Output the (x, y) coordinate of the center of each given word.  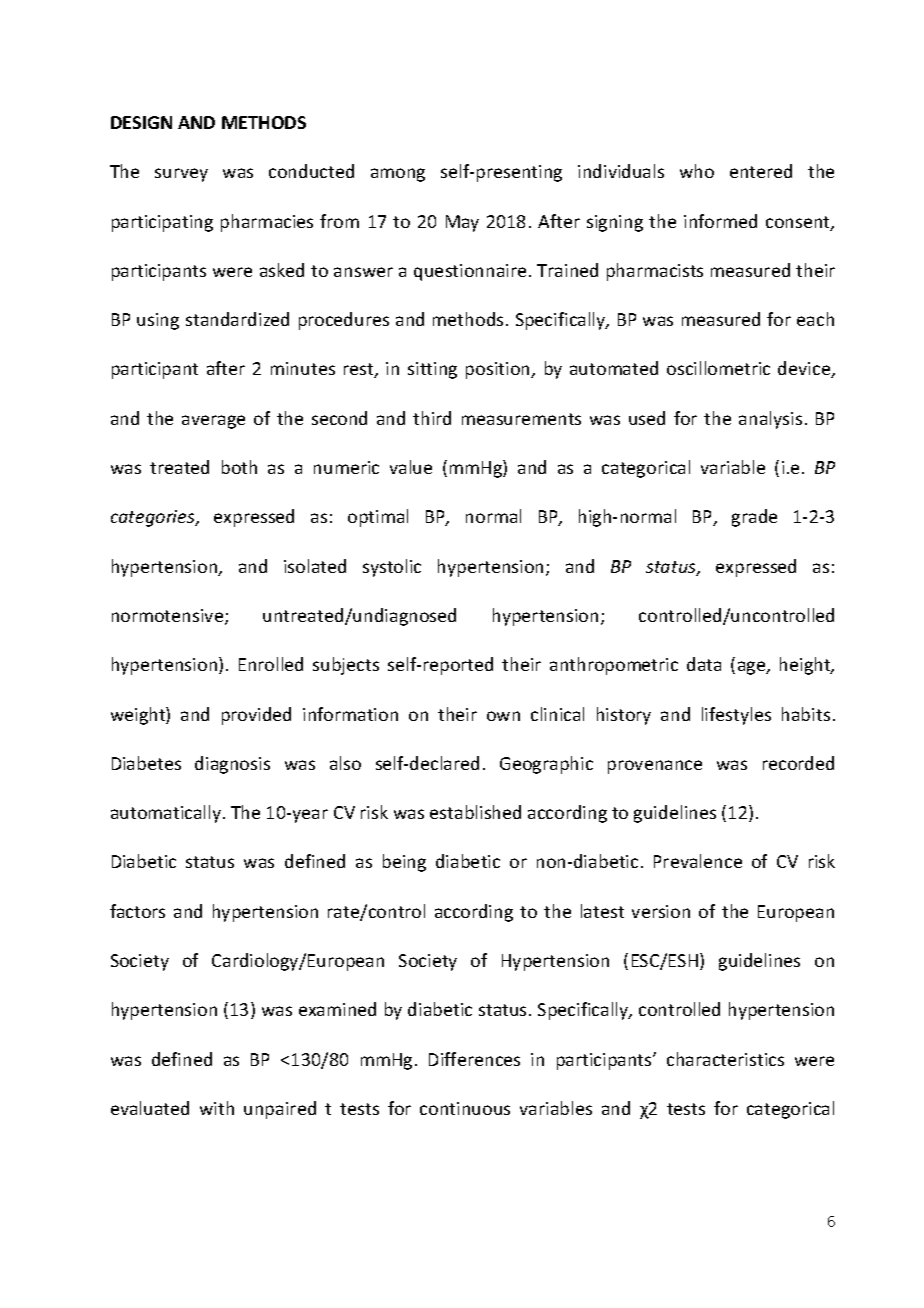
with (217, 1108)
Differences (474, 1059)
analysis (770, 420)
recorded (798, 763)
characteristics (725, 1059)
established (475, 812)
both (239, 467)
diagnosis (232, 765)
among (398, 175)
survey (181, 175)
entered (761, 171)
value (411, 467)
